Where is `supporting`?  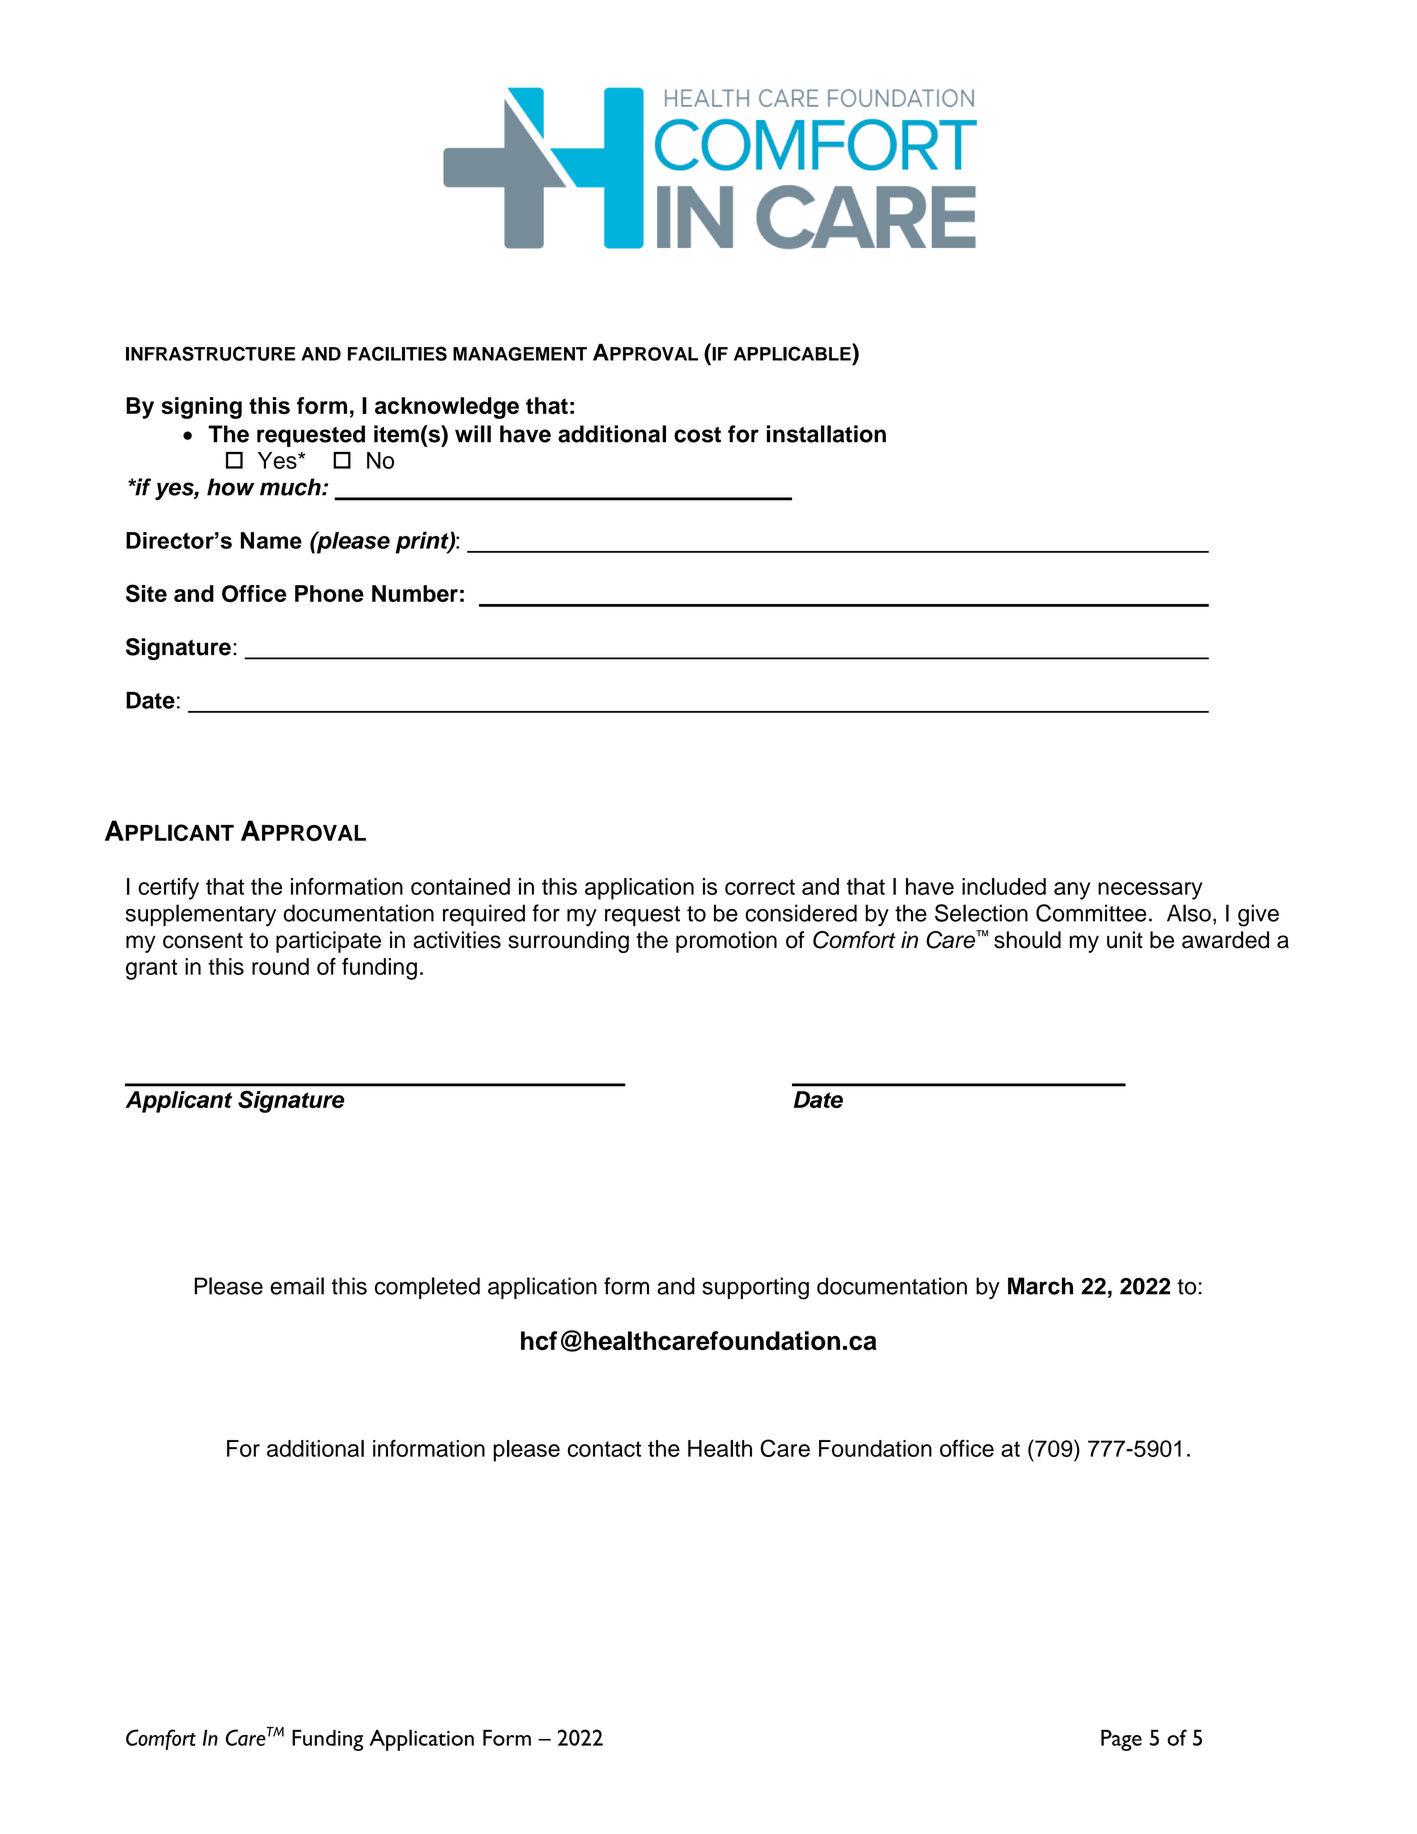 supporting is located at coordinates (755, 1288).
